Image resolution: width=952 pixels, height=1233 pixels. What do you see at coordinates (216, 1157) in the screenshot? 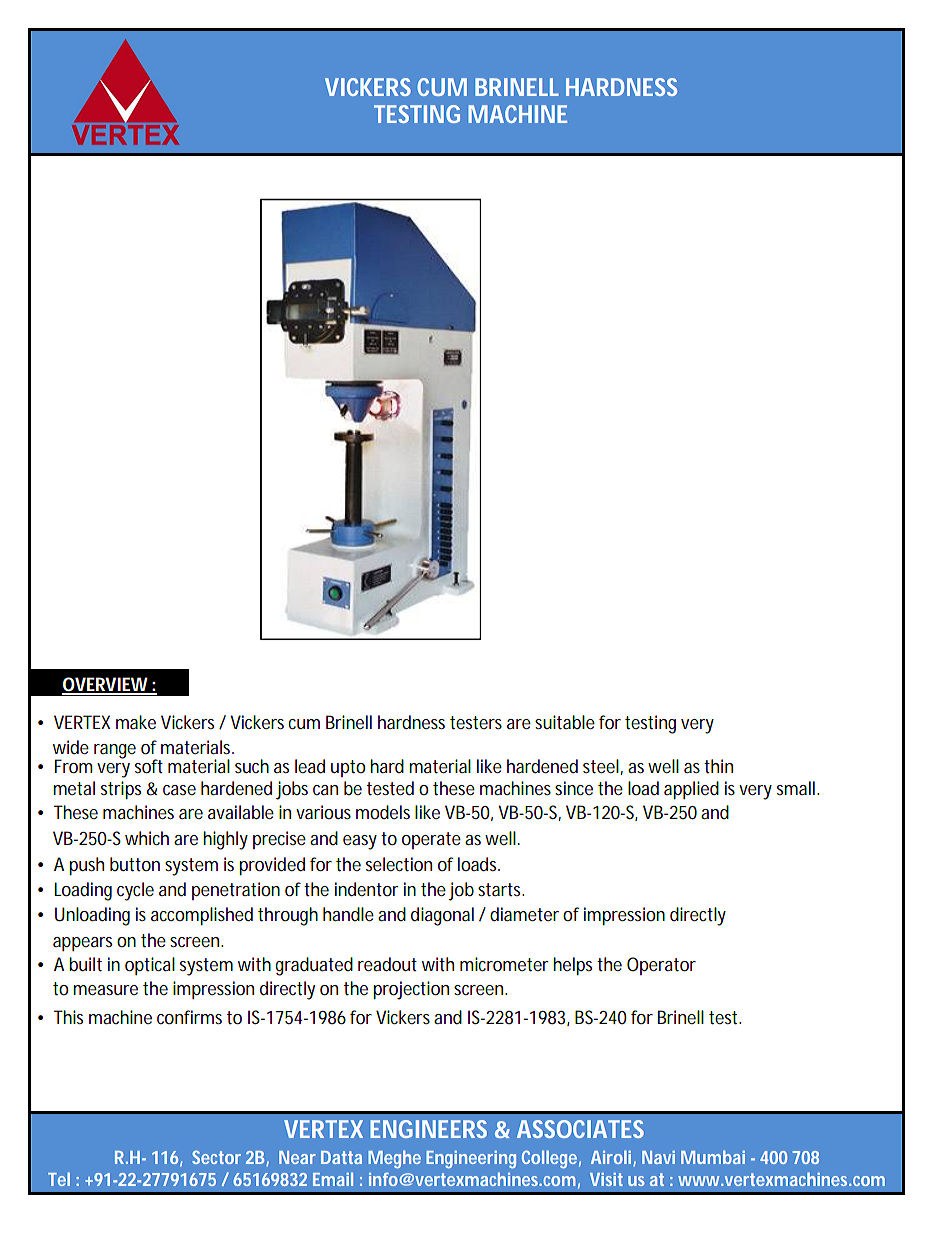
I see `Sector` at bounding box center [216, 1157].
